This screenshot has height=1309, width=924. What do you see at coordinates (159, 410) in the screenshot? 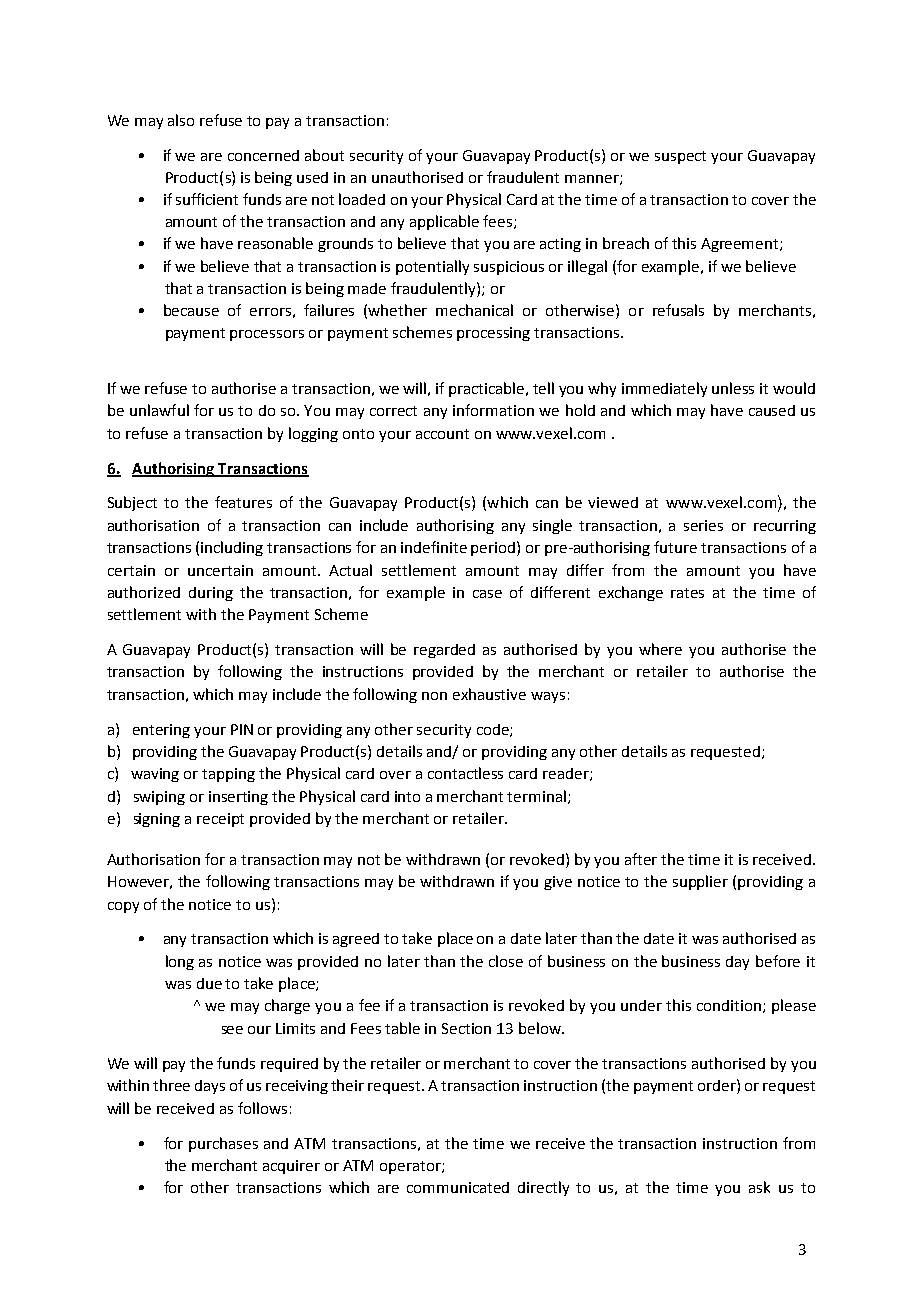
I see `unlawful` at bounding box center [159, 410].
